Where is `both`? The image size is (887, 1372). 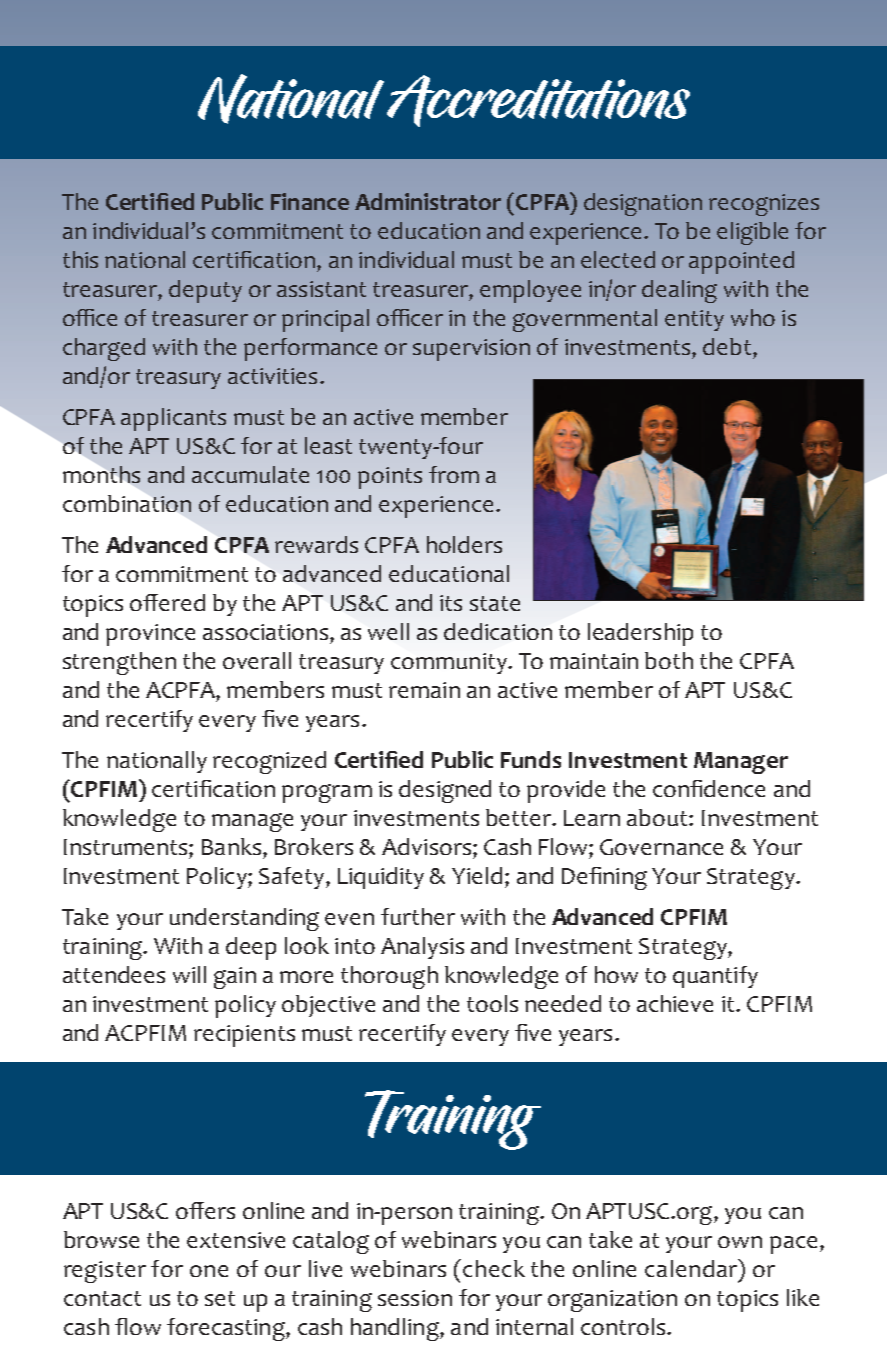
both is located at coordinates (669, 660).
